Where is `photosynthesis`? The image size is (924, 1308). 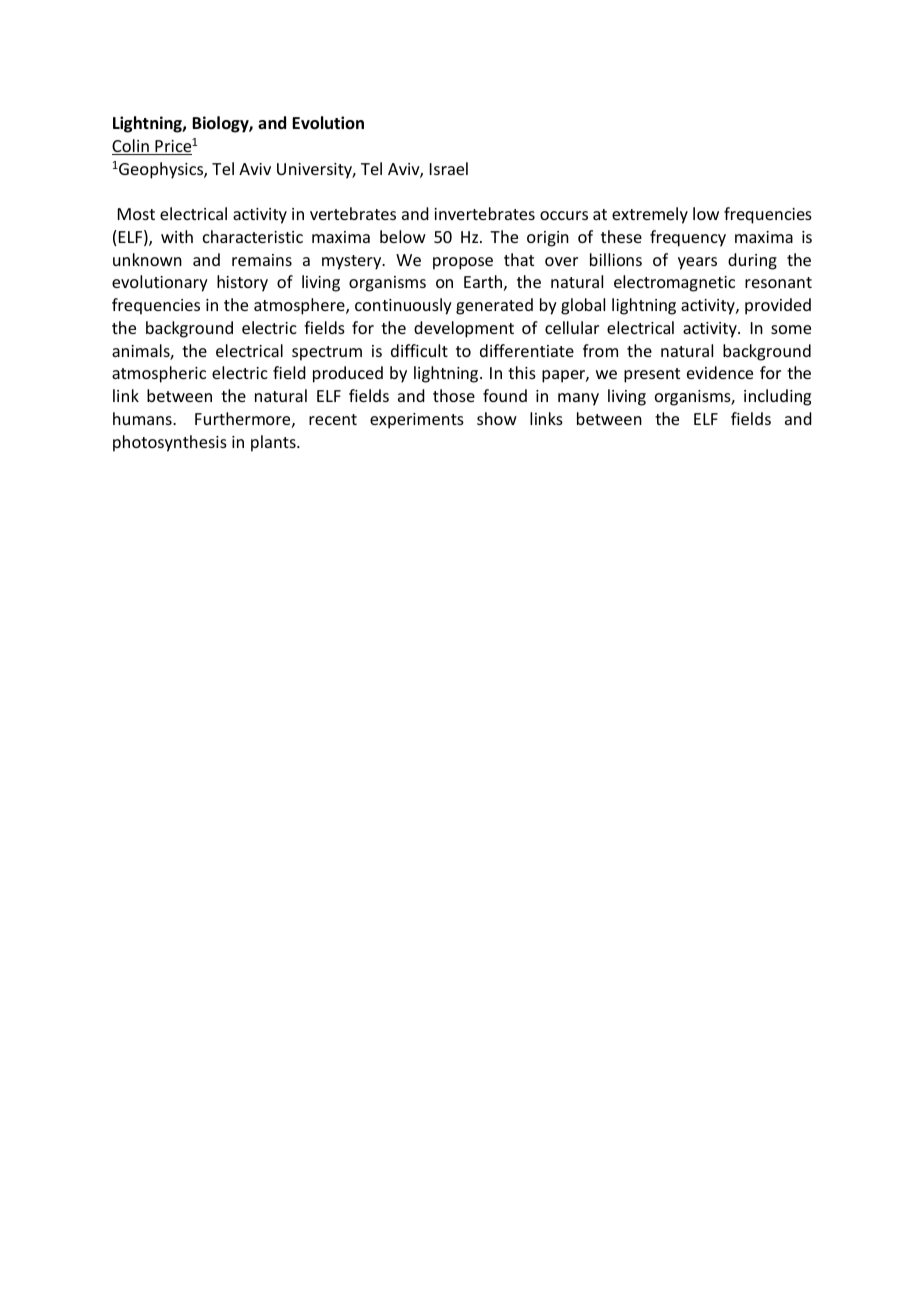 photosynthesis is located at coordinates (170, 443).
